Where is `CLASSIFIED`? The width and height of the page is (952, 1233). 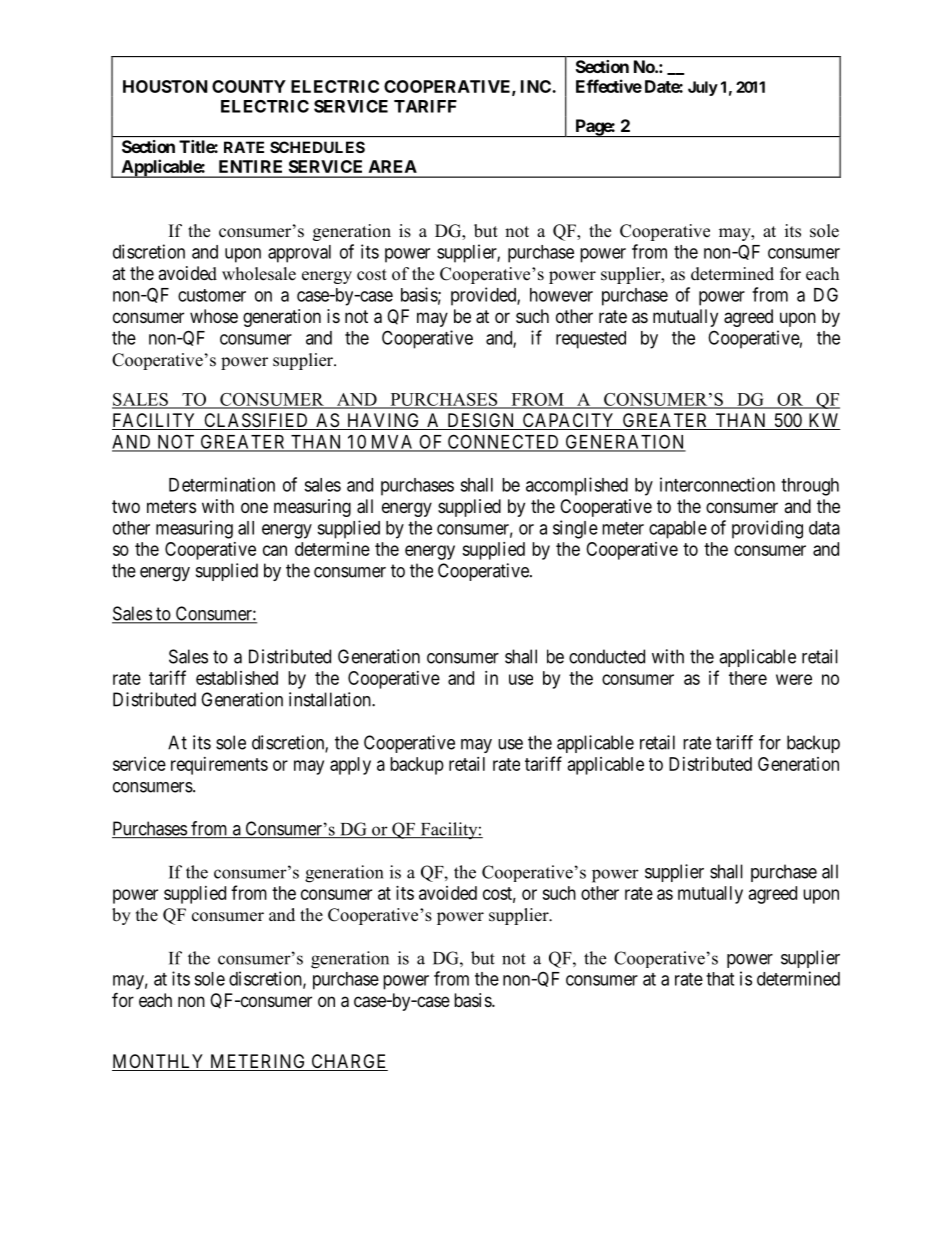 CLASSIFIED is located at coordinates (256, 421).
